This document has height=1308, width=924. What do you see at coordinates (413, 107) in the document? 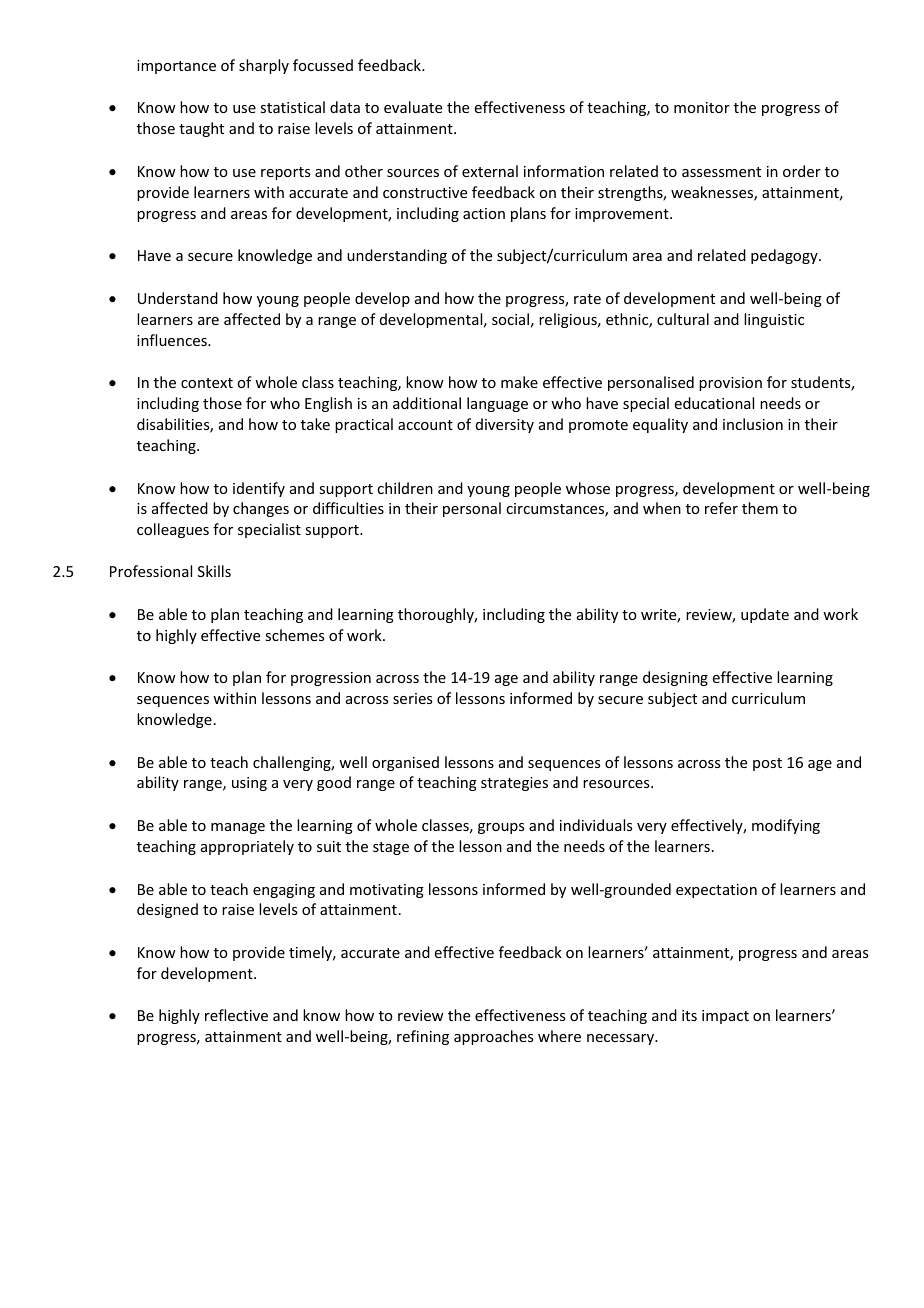
I see `evaluate` at bounding box center [413, 107].
